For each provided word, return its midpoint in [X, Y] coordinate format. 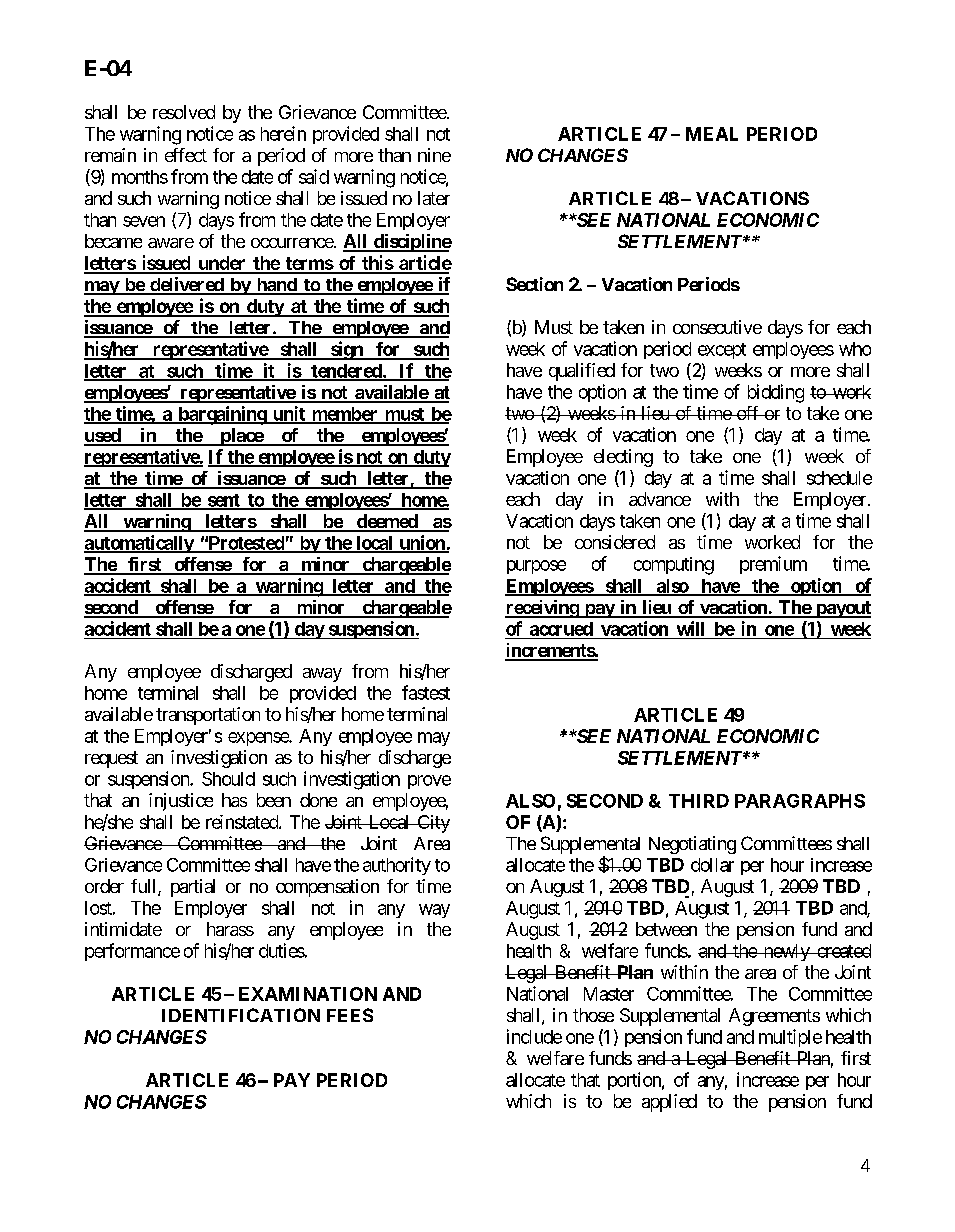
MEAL [712, 134]
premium [773, 565]
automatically [139, 544]
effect [186, 155]
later [434, 198]
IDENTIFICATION [241, 1015]
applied [669, 1103]
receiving [542, 609]
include [534, 1036]
